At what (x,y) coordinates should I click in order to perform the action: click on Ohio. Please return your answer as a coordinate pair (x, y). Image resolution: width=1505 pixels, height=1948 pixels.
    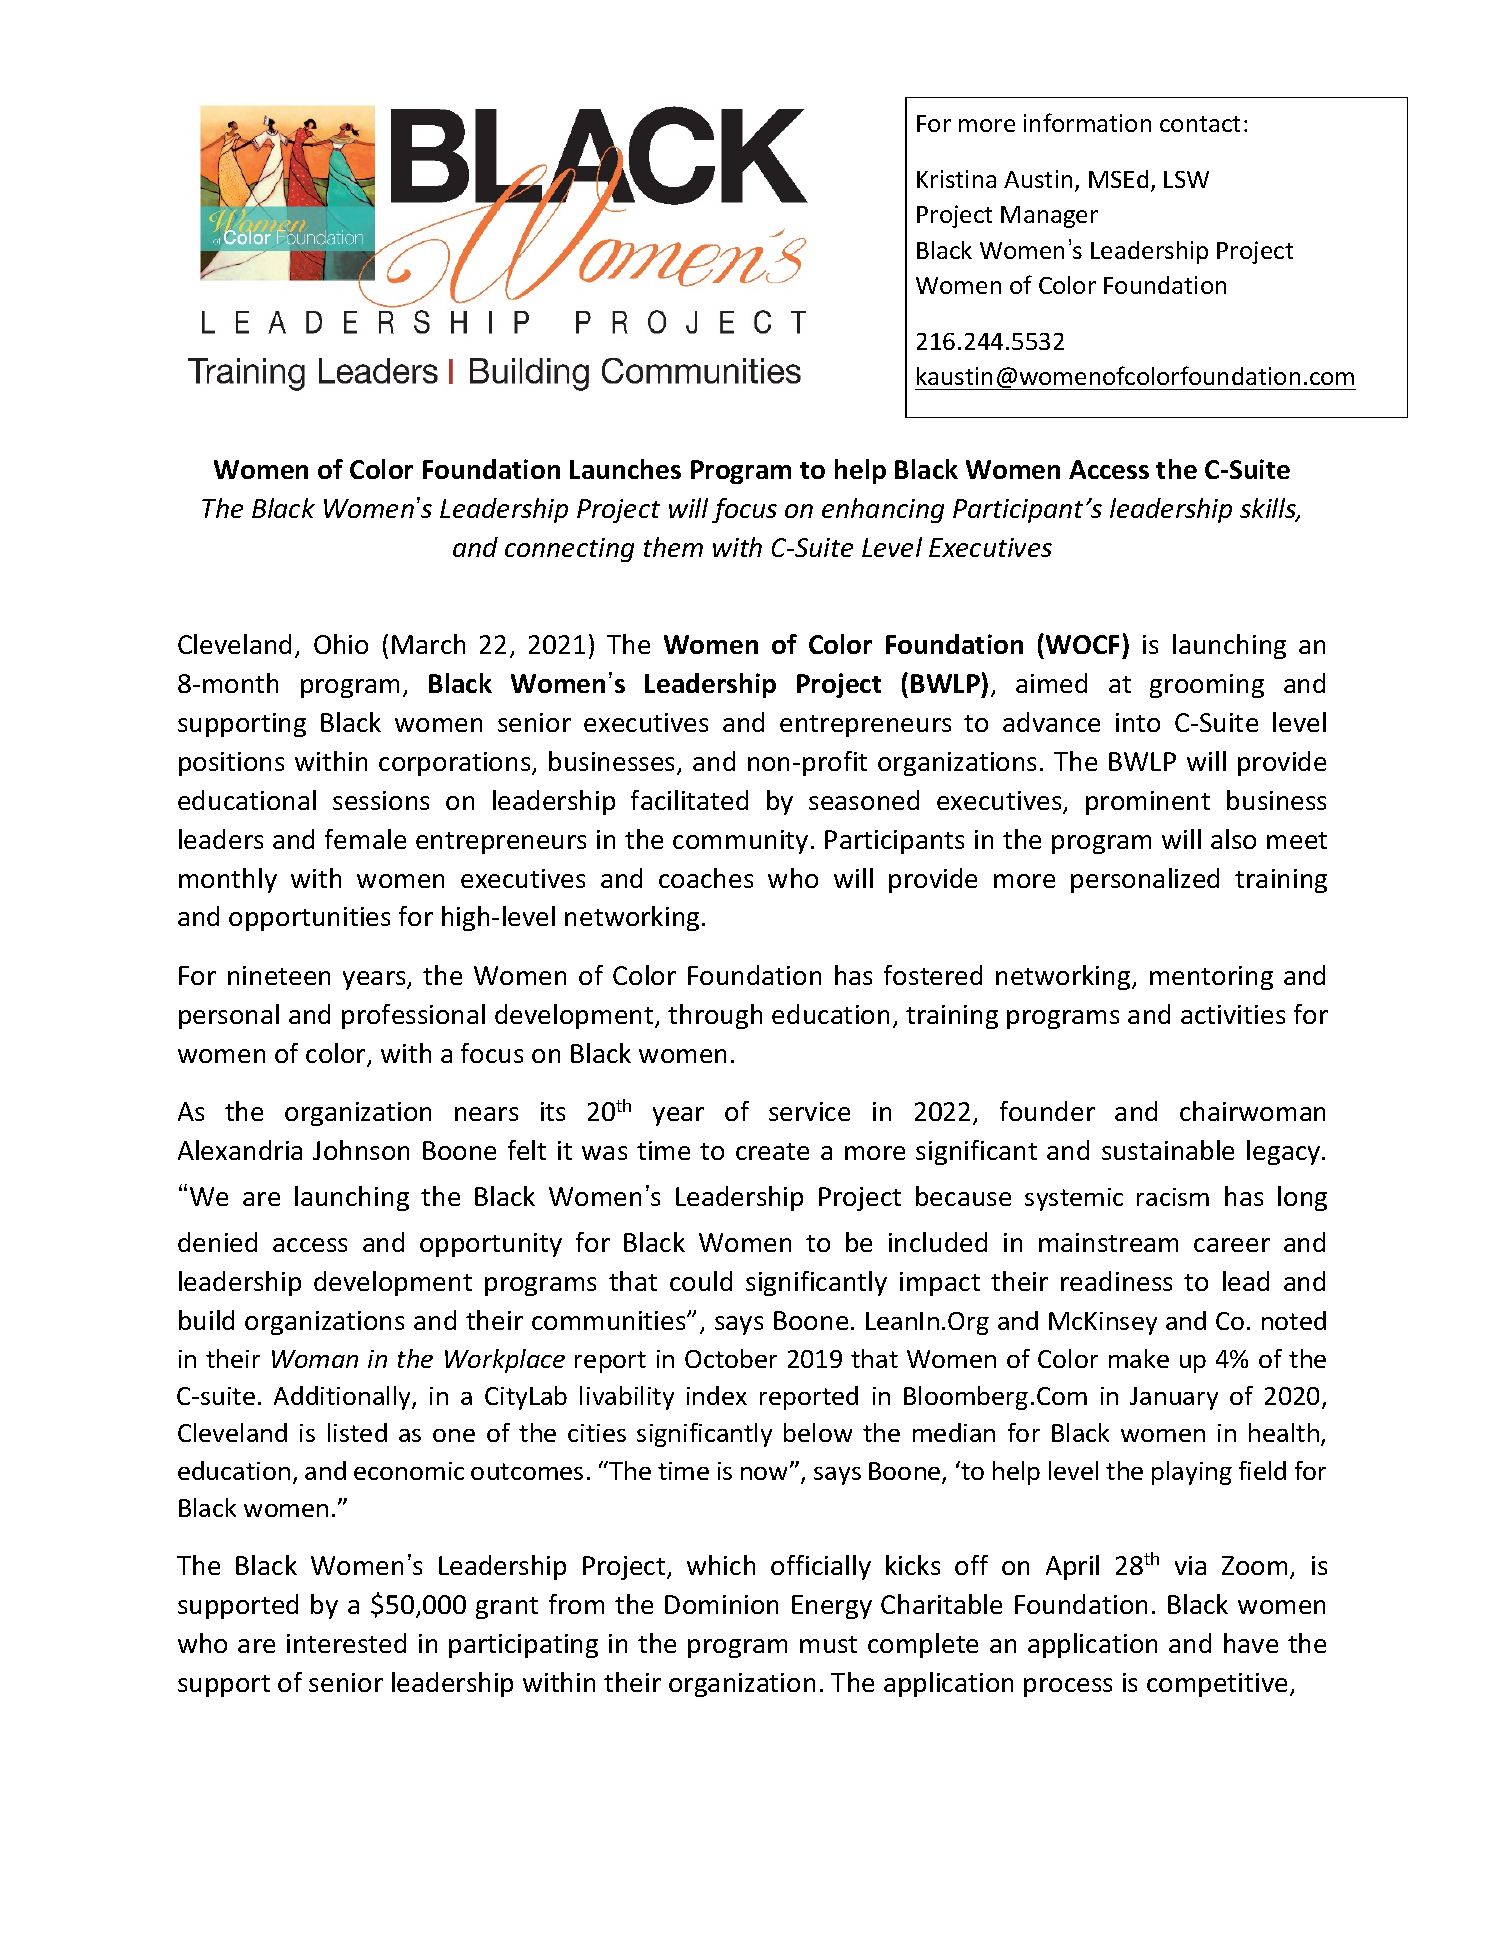
    Looking at the image, I should click on (341, 644).
